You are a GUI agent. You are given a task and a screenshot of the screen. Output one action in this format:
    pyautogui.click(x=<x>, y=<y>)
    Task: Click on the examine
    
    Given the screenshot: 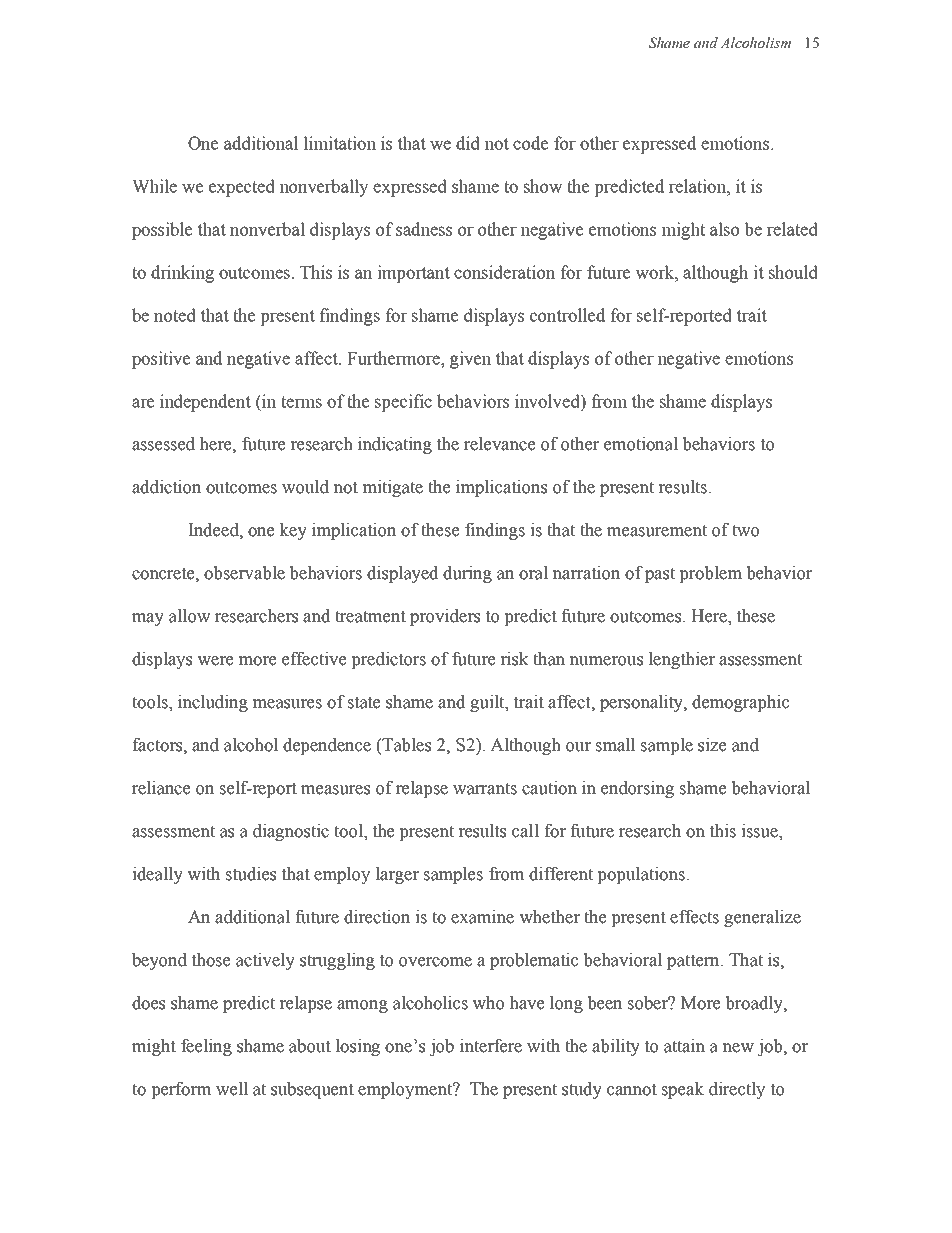 What is the action you would take?
    pyautogui.click(x=482, y=917)
